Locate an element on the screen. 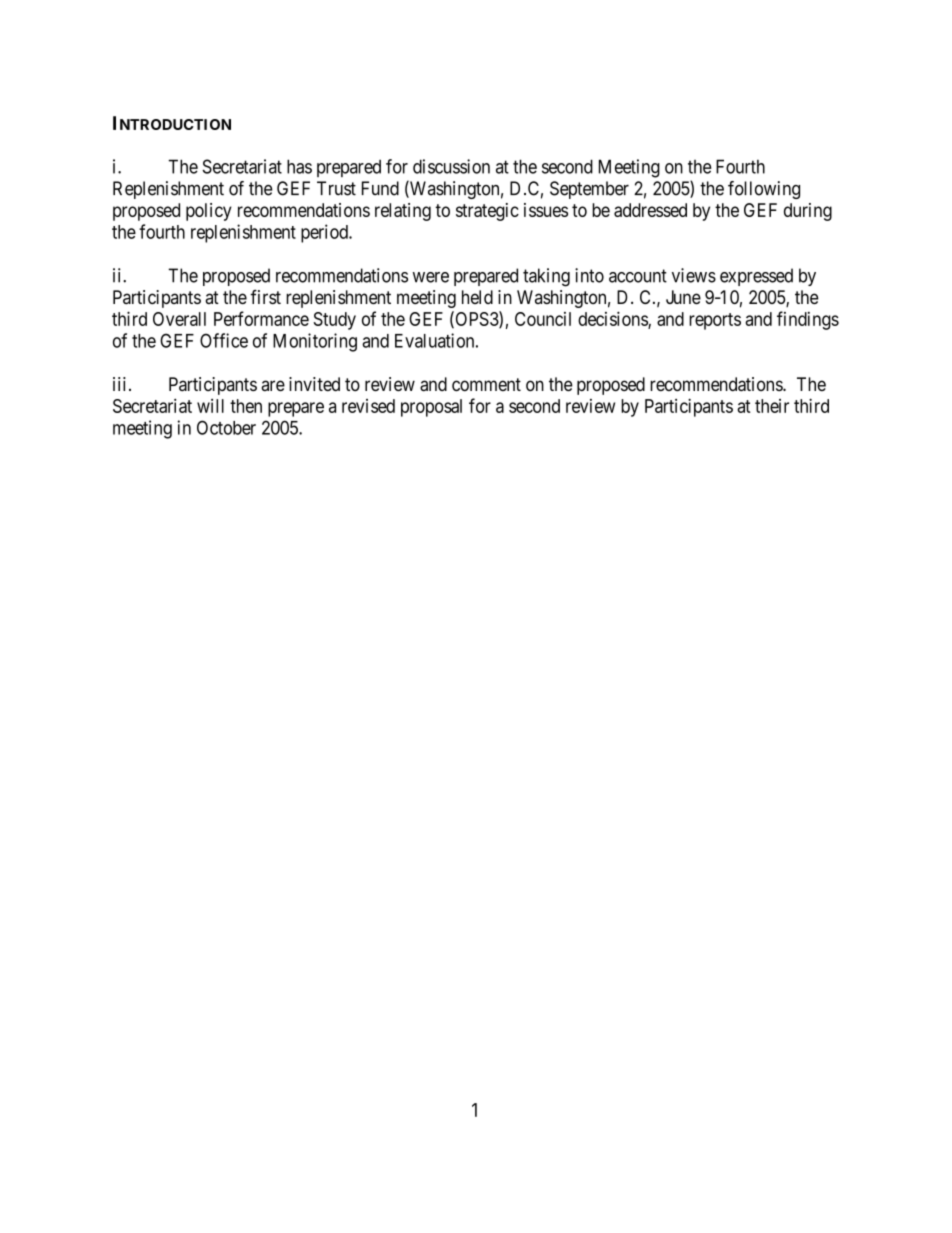  discussion is located at coordinates (451, 166).
